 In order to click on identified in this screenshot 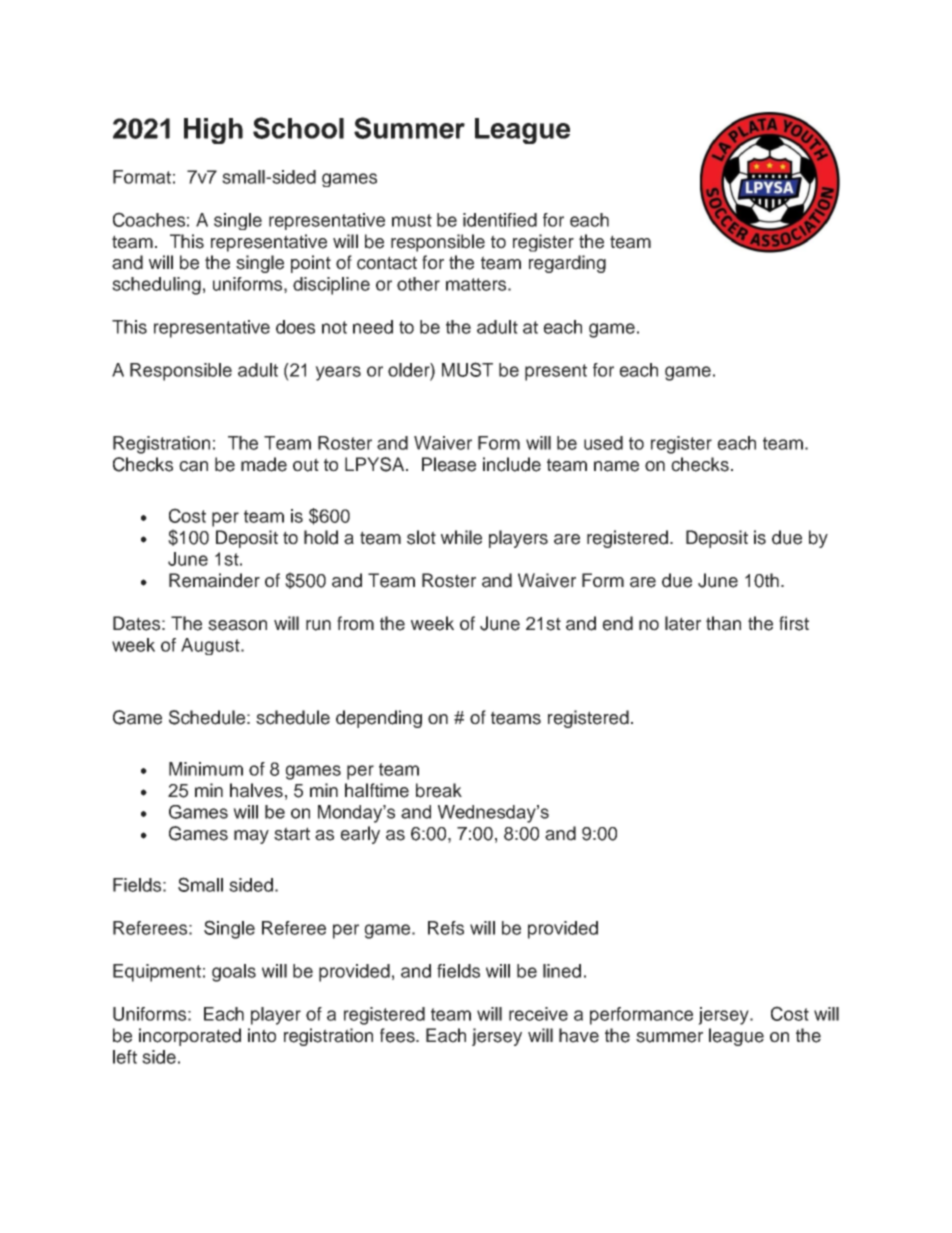, I will do `click(500, 220)`.
